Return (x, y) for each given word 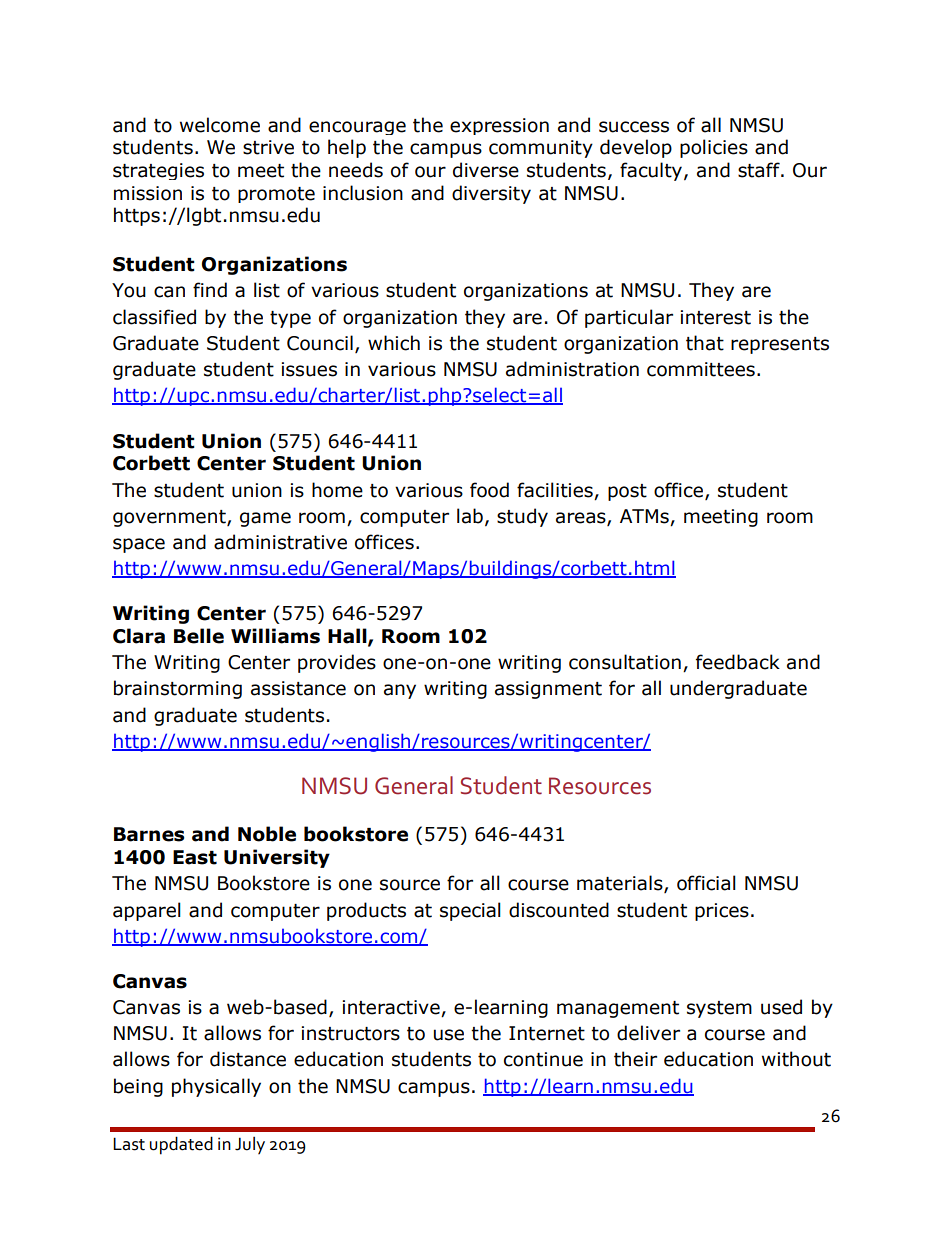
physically (216, 1087)
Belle (199, 636)
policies (714, 148)
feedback (738, 662)
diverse (486, 170)
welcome (220, 125)
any (400, 691)
